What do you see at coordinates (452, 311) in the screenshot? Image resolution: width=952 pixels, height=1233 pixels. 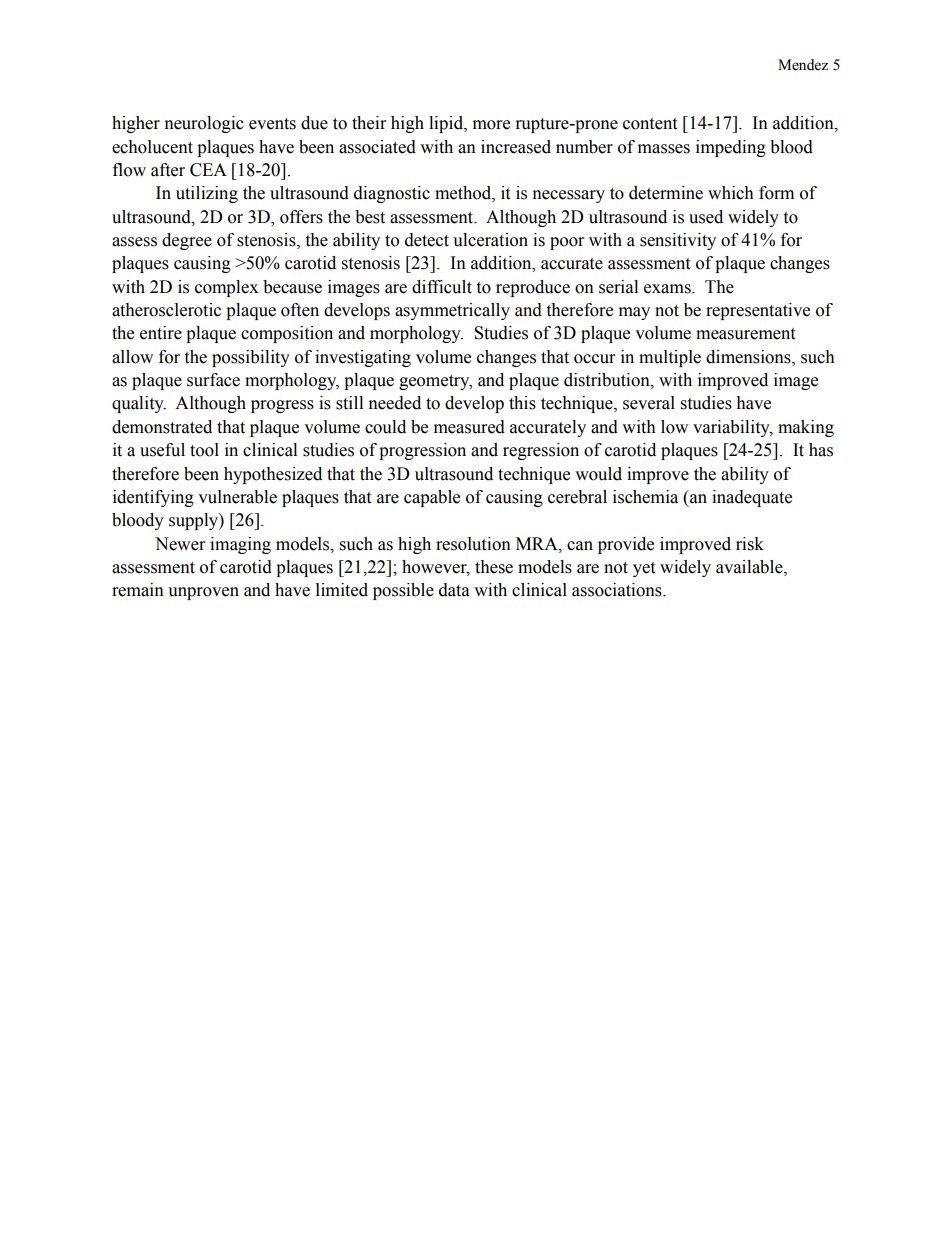 I see `asymmetrically` at bounding box center [452, 311].
